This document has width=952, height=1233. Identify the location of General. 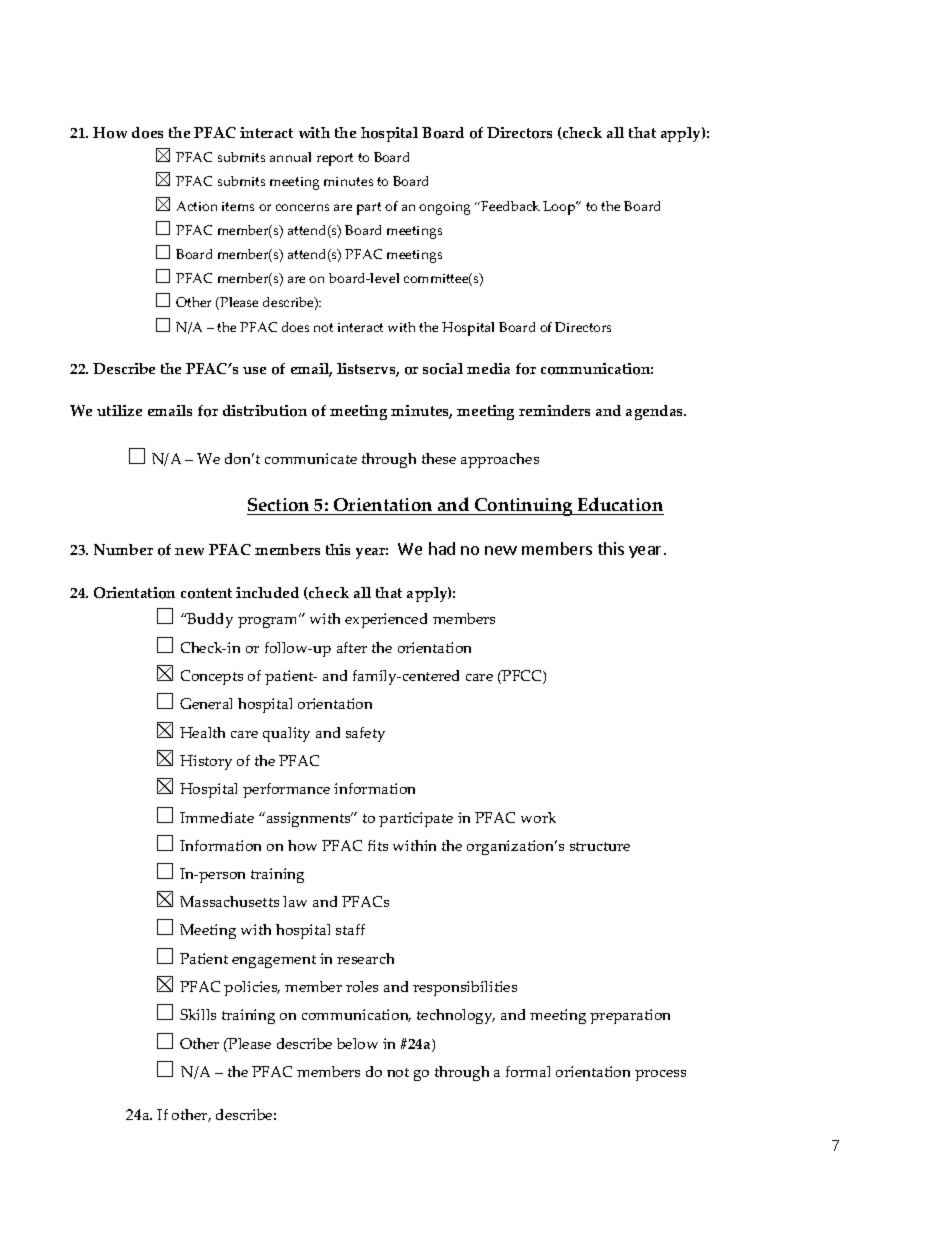
(206, 703).
